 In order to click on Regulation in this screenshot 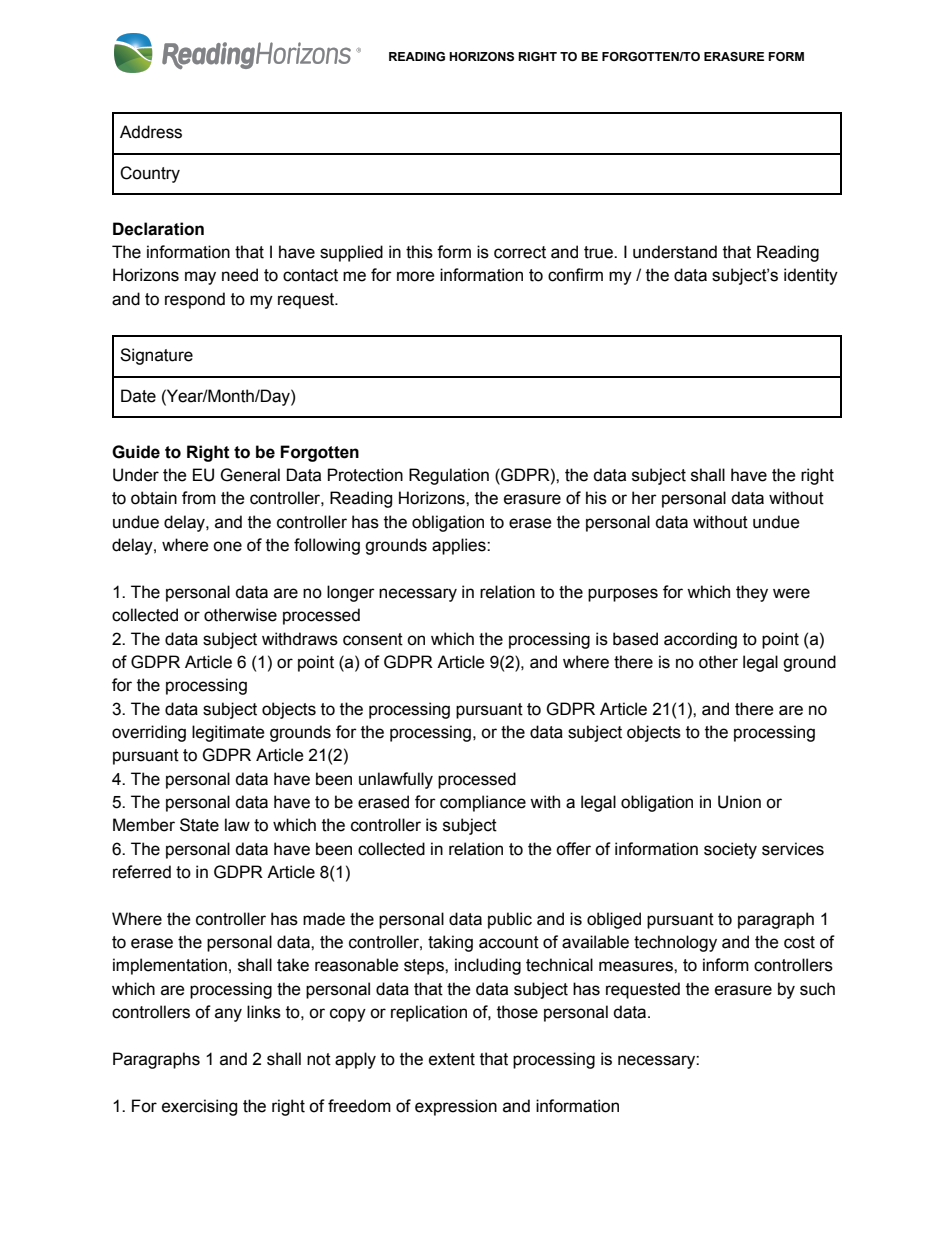, I will do `click(449, 476)`.
